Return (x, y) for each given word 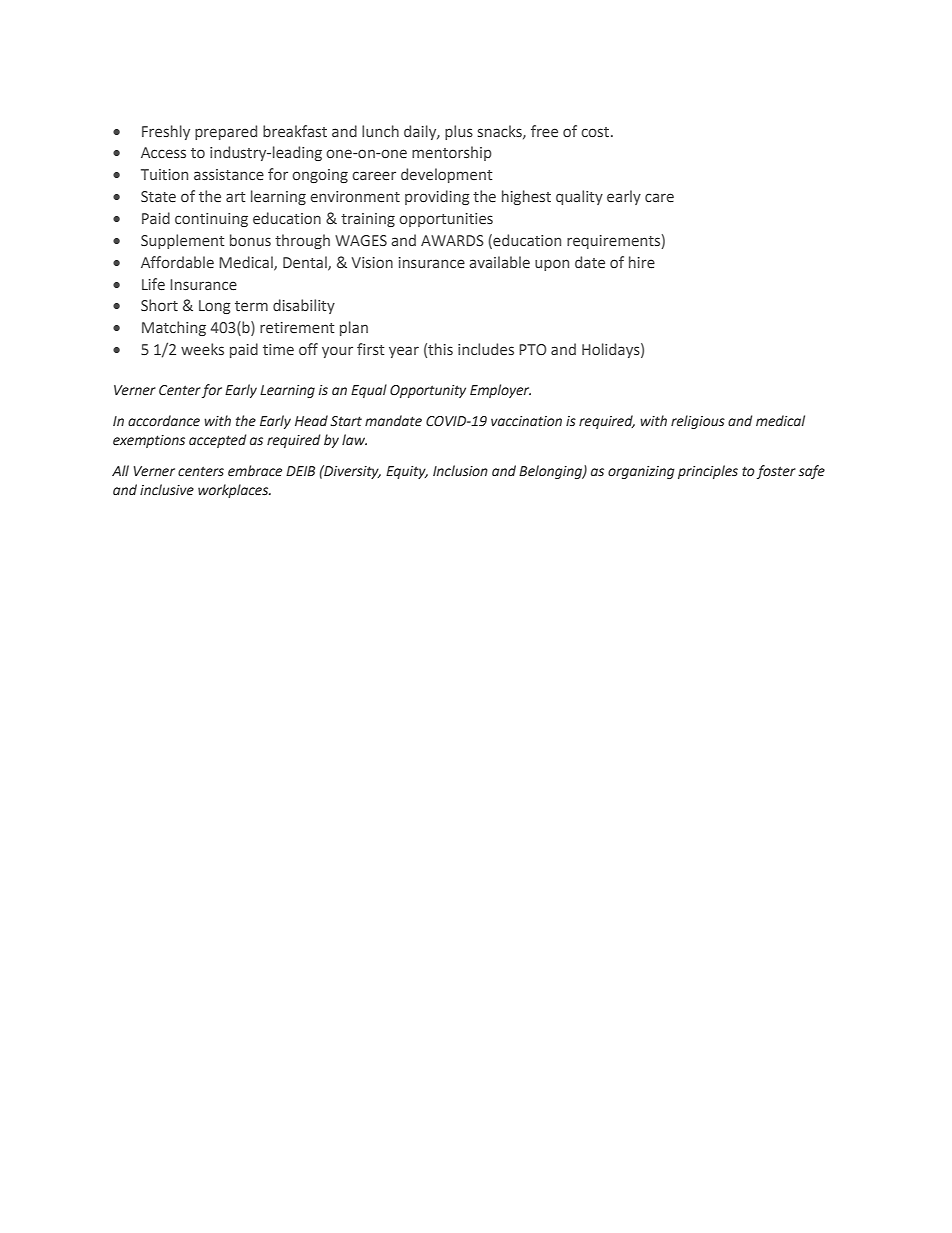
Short (159, 305)
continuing (211, 220)
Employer (500, 391)
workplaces (234, 491)
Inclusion (460, 471)
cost (596, 132)
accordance (164, 421)
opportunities (446, 220)
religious (698, 422)
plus (459, 132)
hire (642, 262)
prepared (226, 132)
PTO (533, 349)
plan (354, 328)
